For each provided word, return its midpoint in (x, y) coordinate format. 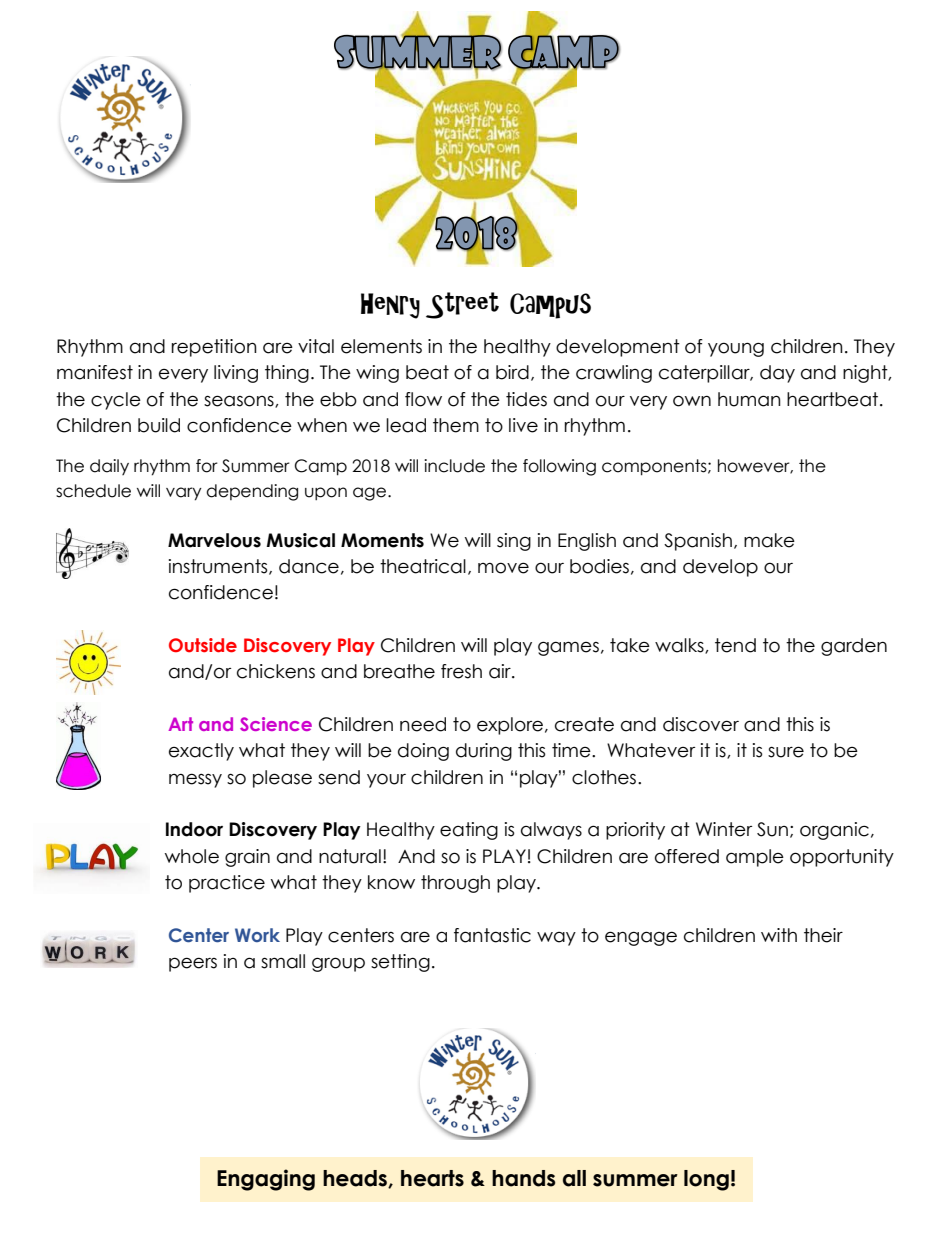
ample (755, 858)
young (736, 349)
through (455, 884)
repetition (214, 348)
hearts (432, 1178)
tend (735, 645)
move (503, 568)
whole (192, 856)
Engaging (266, 1180)
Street (462, 305)
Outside (203, 645)
